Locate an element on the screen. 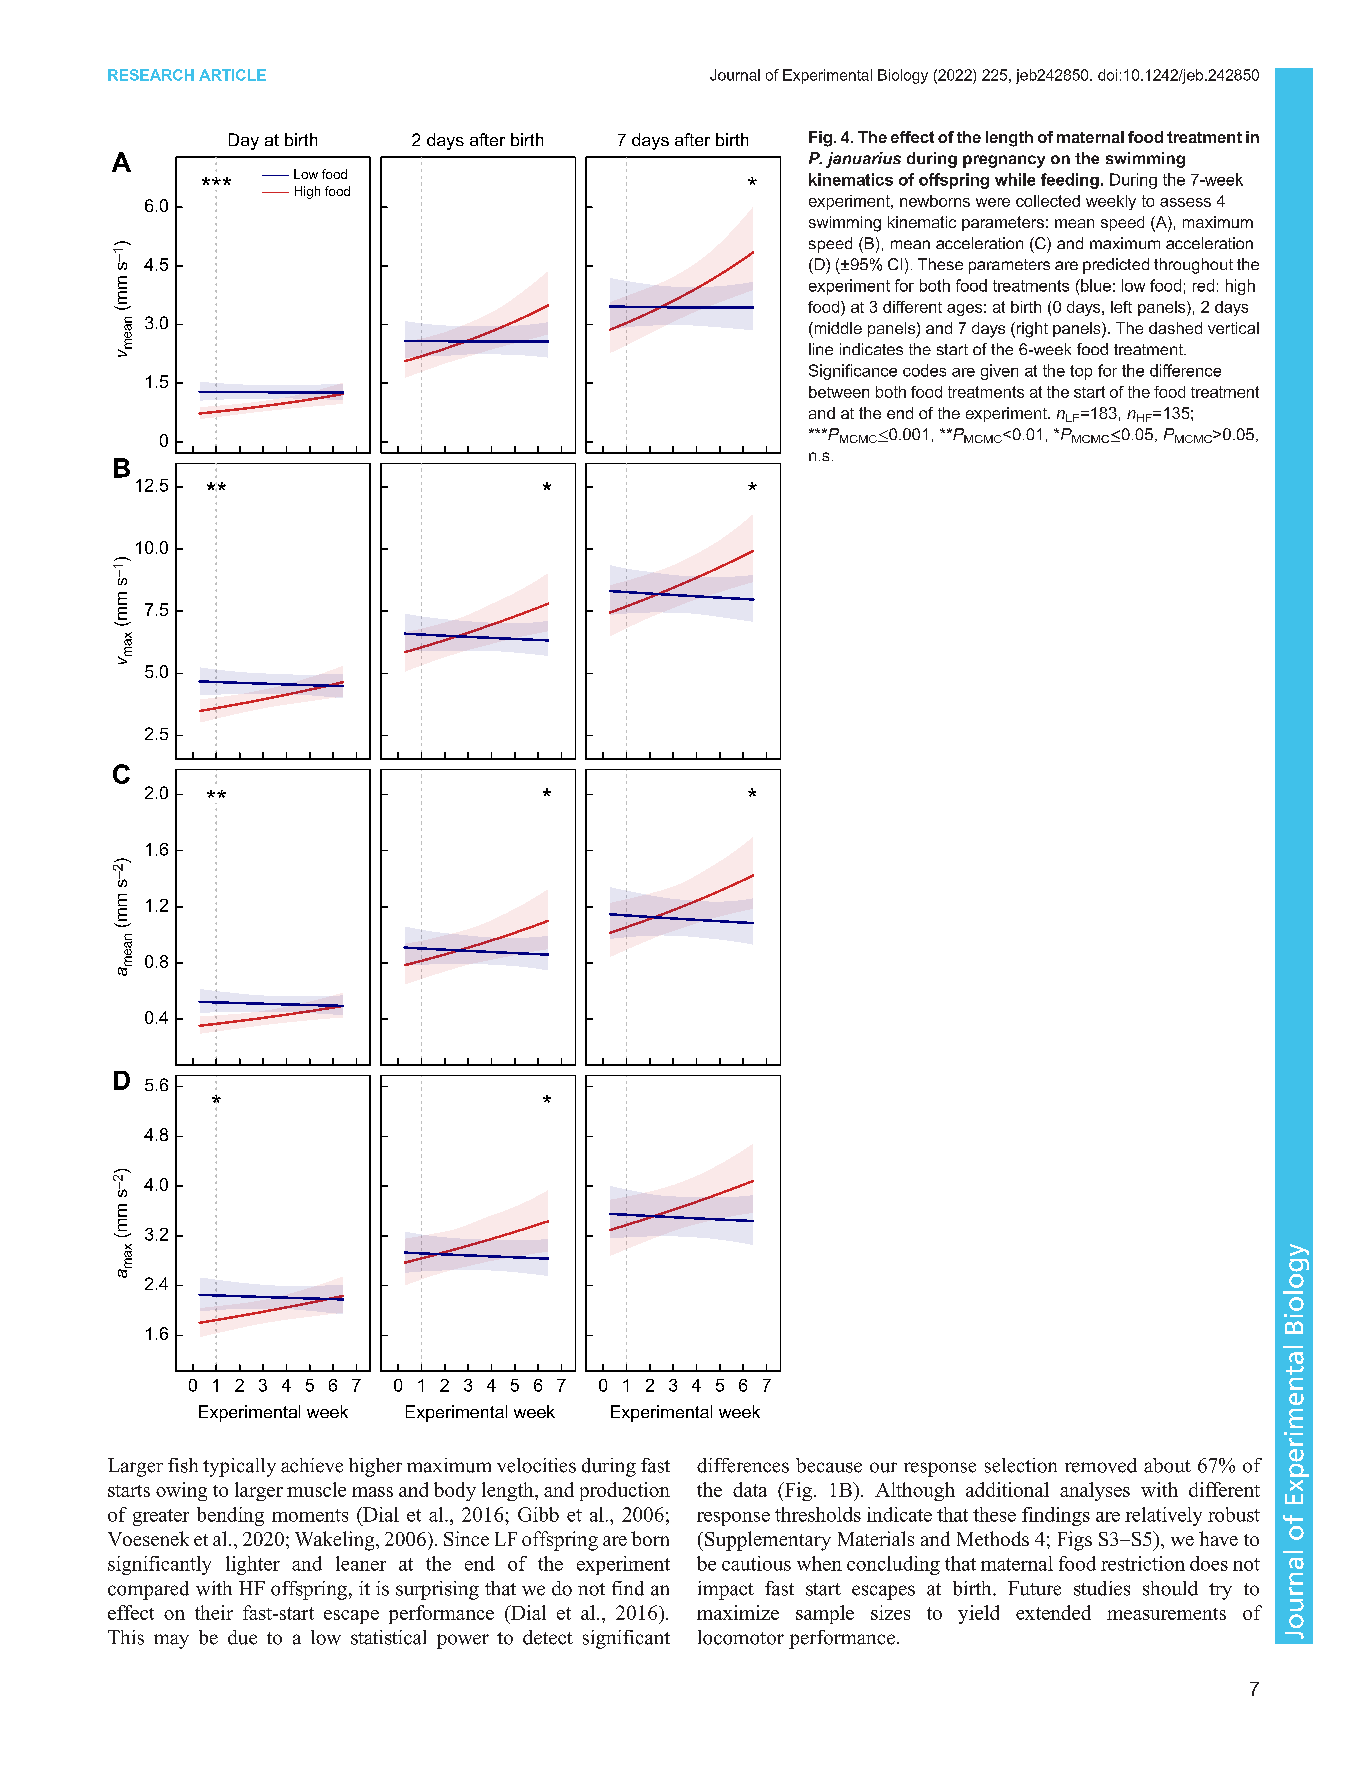 The image size is (1367, 1769). impact is located at coordinates (726, 1590).
